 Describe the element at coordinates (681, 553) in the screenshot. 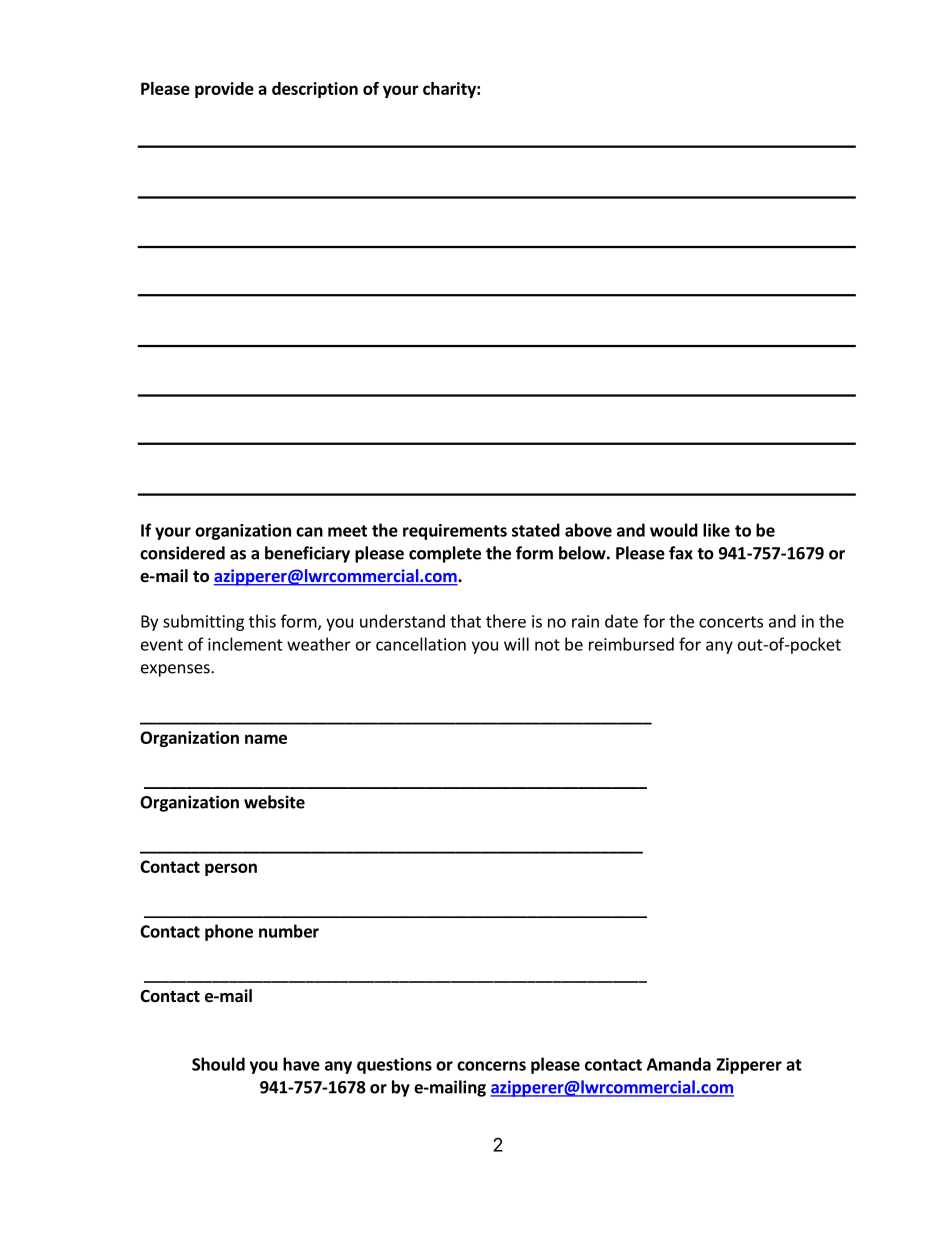

I see `fax` at that location.
